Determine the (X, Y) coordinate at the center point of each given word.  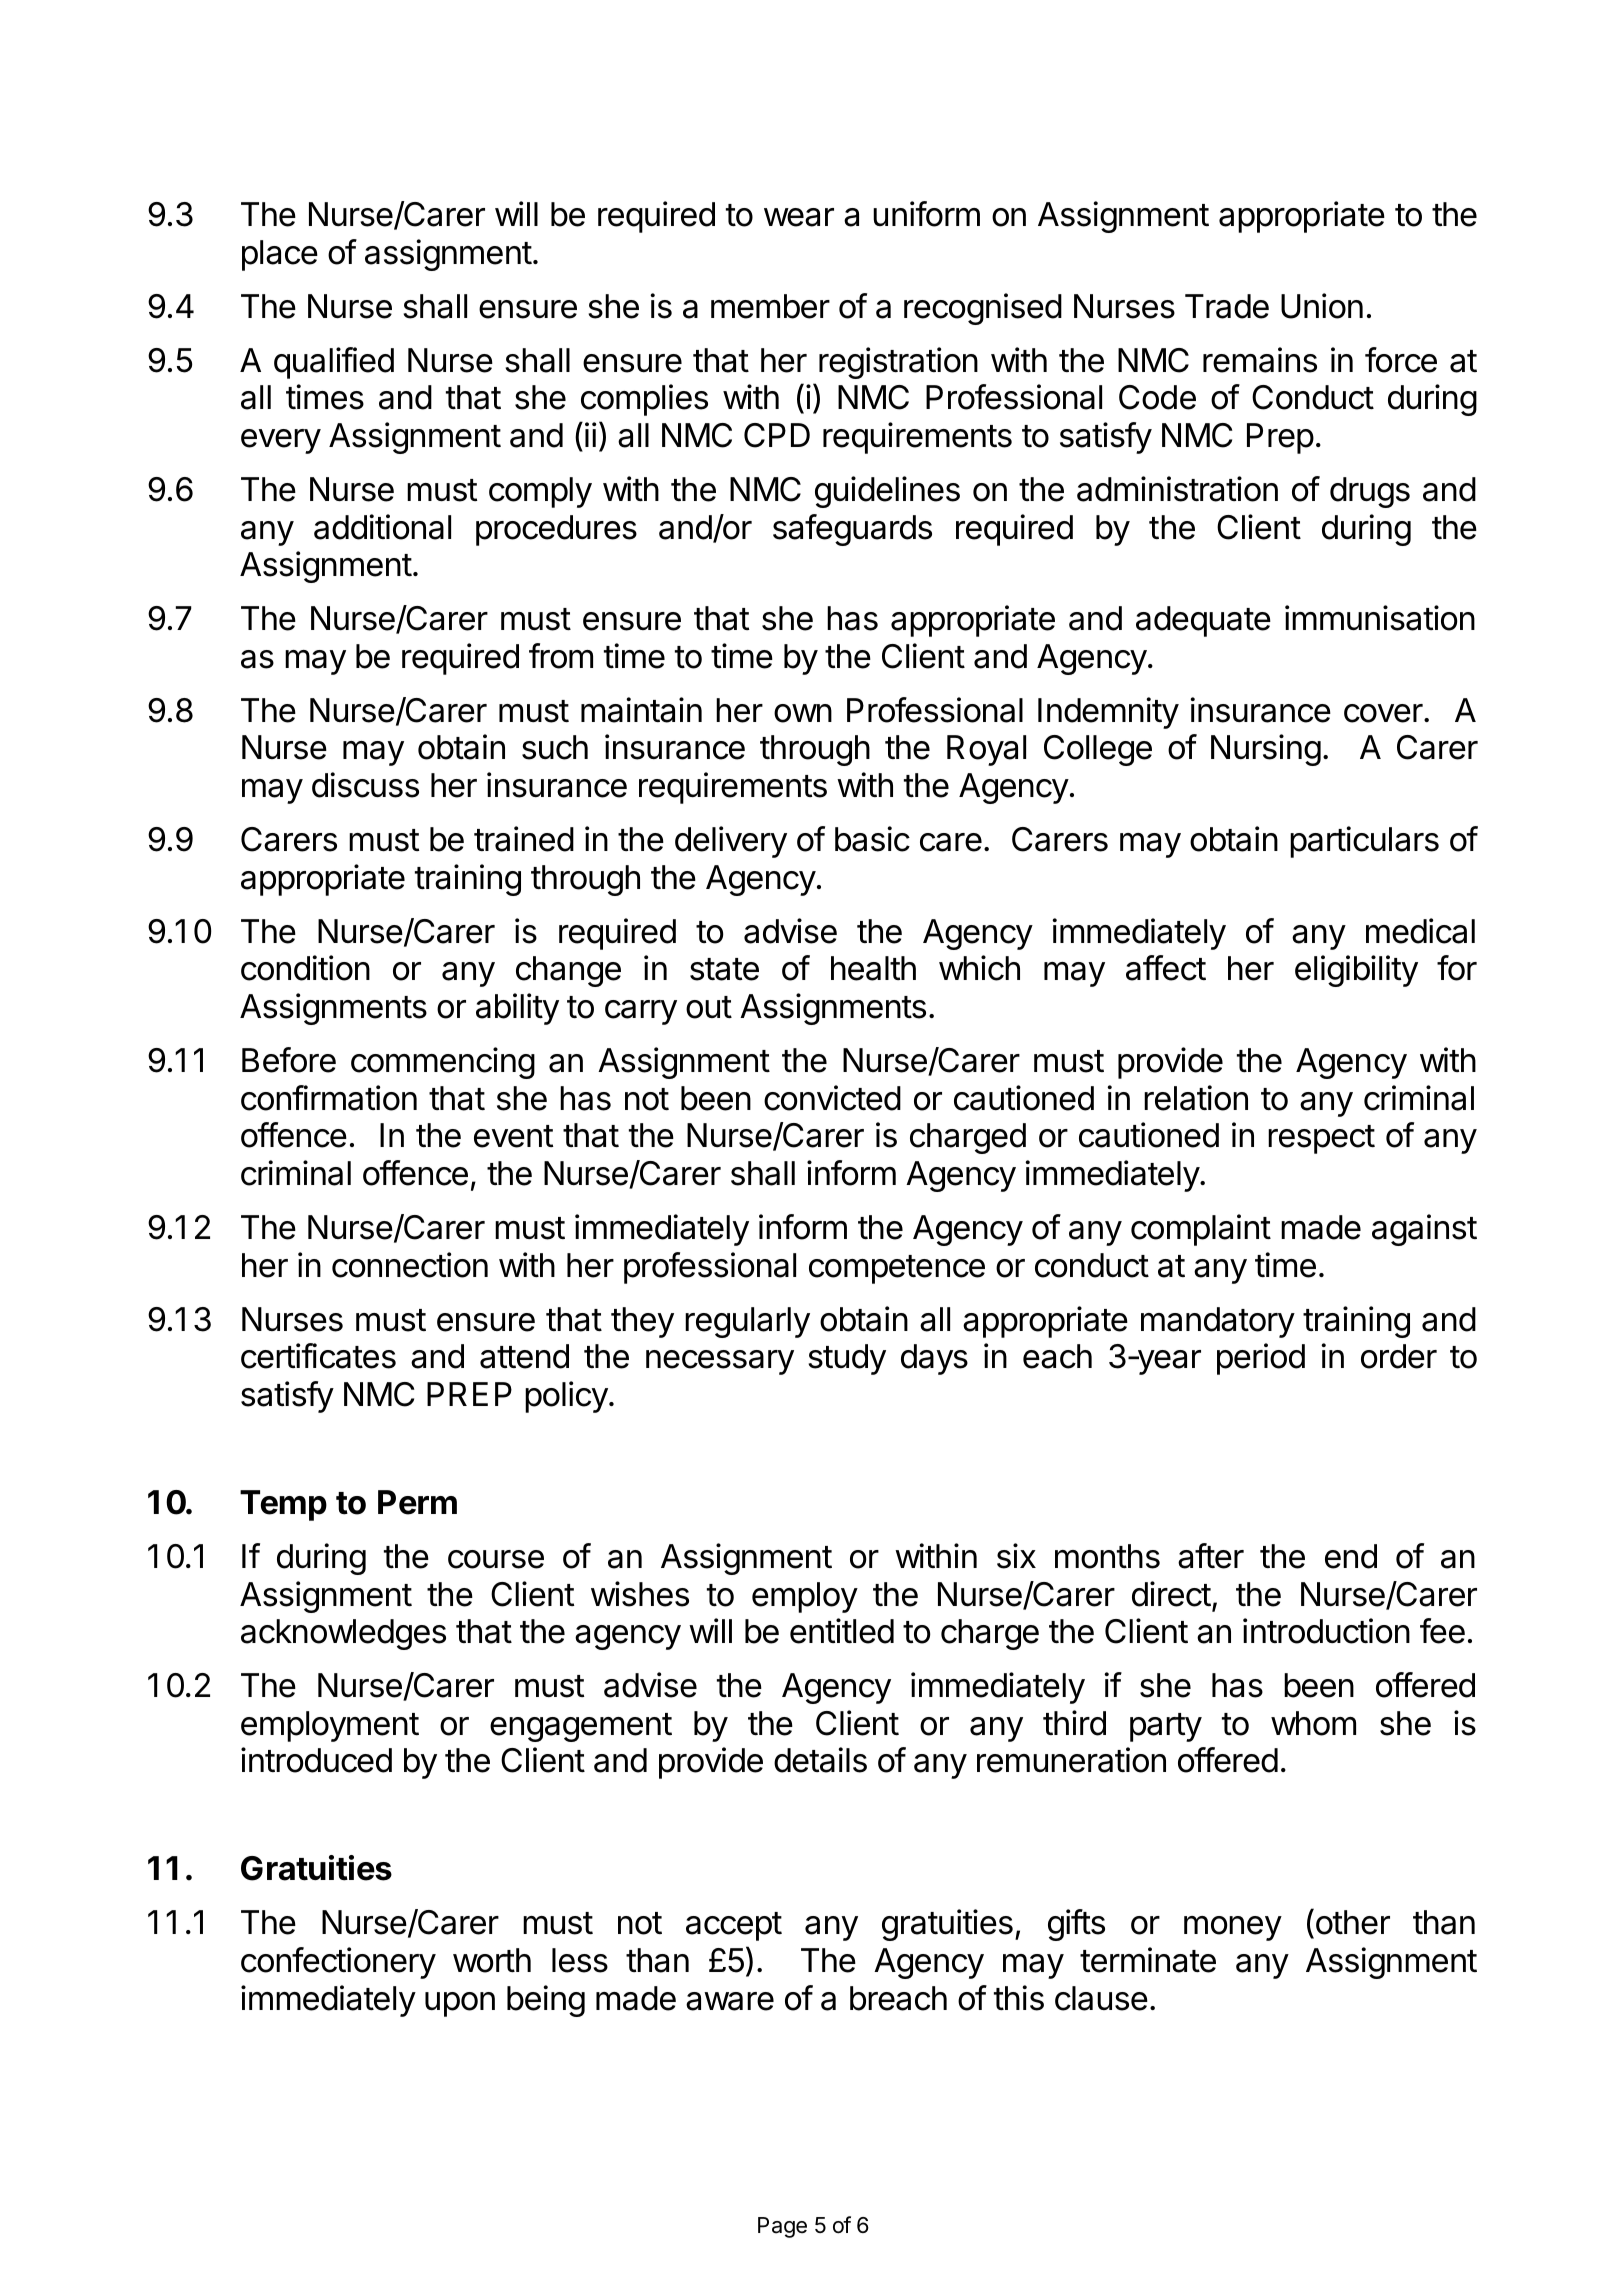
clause (1101, 1998)
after (1211, 1556)
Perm (417, 1502)
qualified (334, 363)
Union (1322, 306)
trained (524, 839)
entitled (842, 1631)
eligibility (1356, 971)
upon (460, 2004)
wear (799, 217)
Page (782, 2227)
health (873, 968)
